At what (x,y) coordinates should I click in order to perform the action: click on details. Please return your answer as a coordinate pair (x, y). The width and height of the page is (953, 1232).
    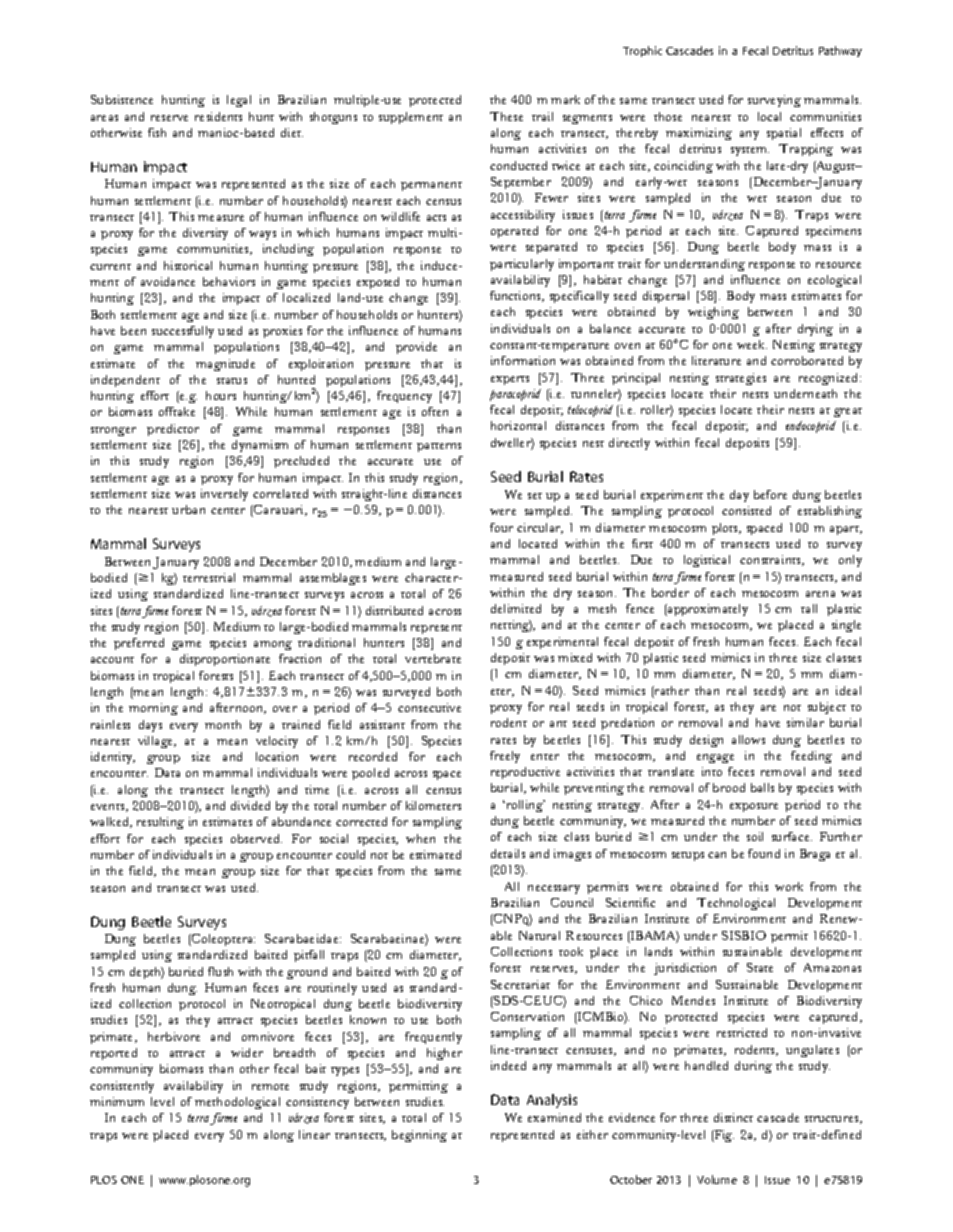
    Looking at the image, I should click on (508, 853).
